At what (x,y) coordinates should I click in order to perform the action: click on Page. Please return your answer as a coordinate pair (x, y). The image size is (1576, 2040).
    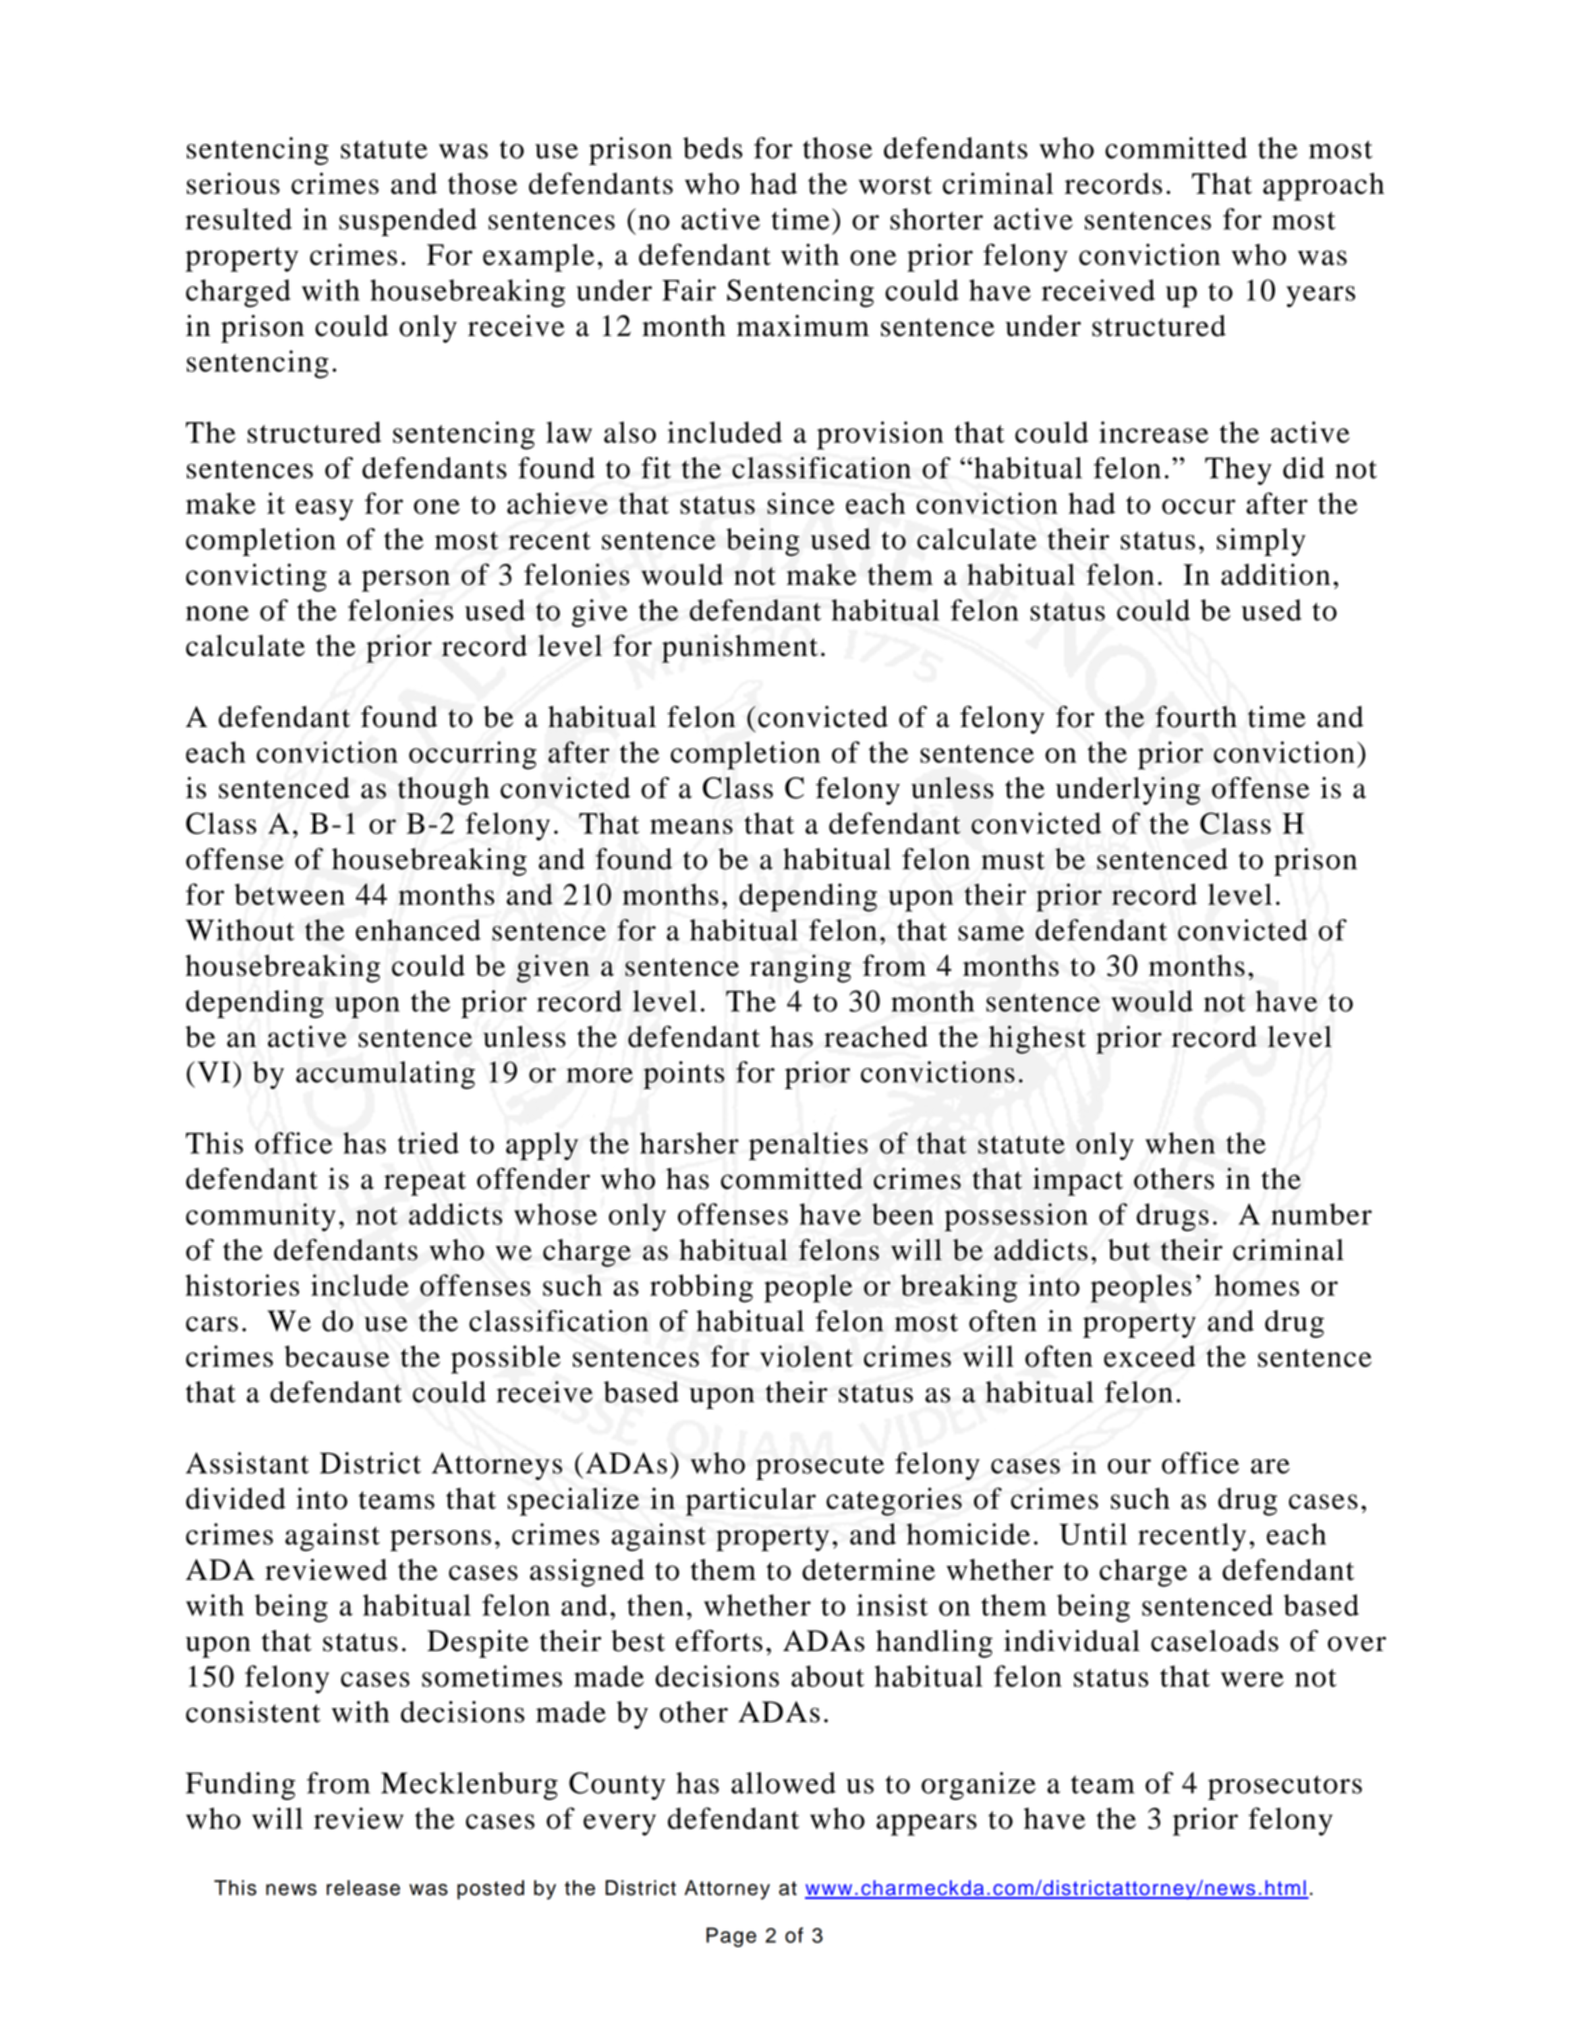
    Looking at the image, I should click on (731, 1937).
